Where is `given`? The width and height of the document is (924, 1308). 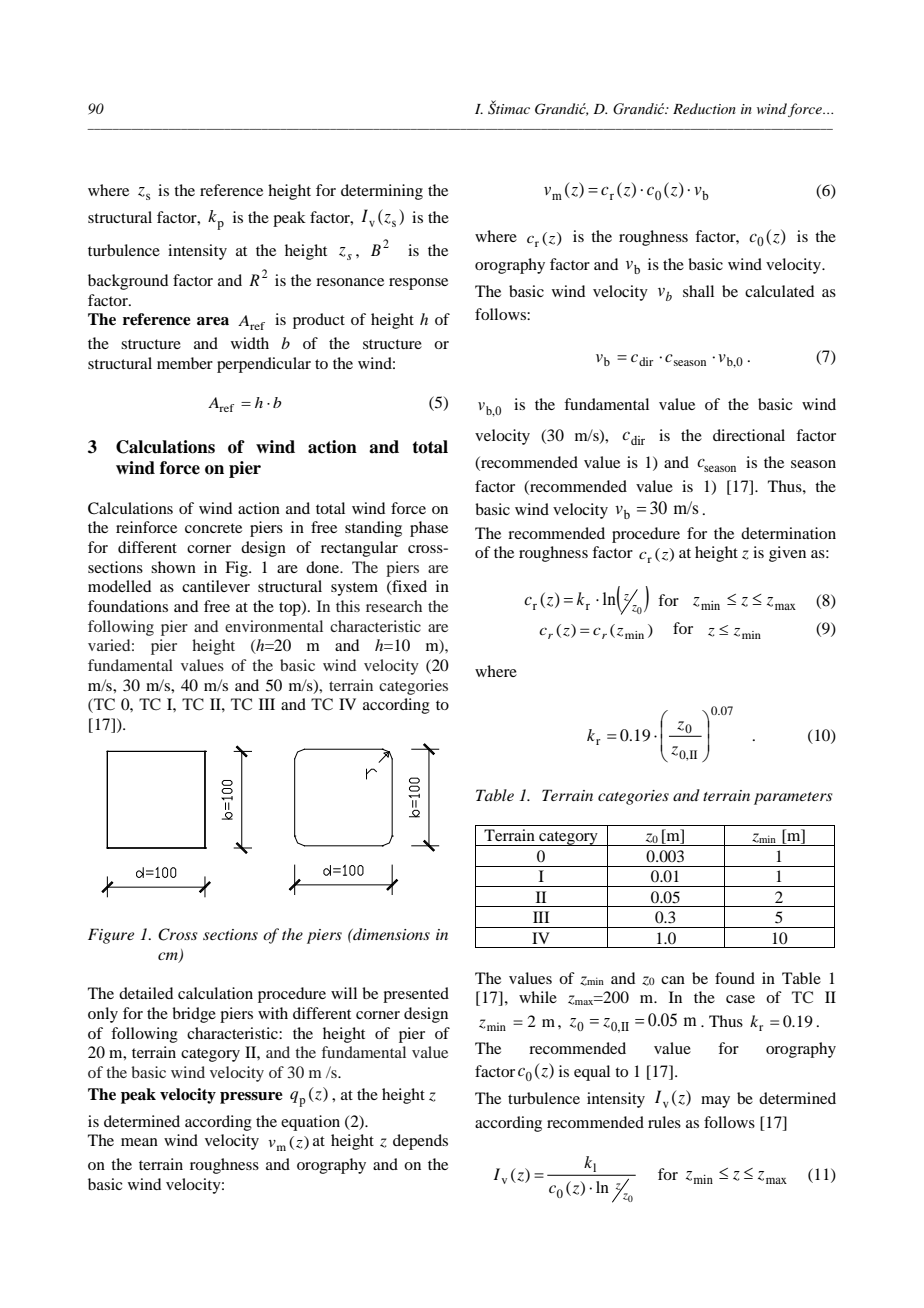
given is located at coordinates (787, 554).
